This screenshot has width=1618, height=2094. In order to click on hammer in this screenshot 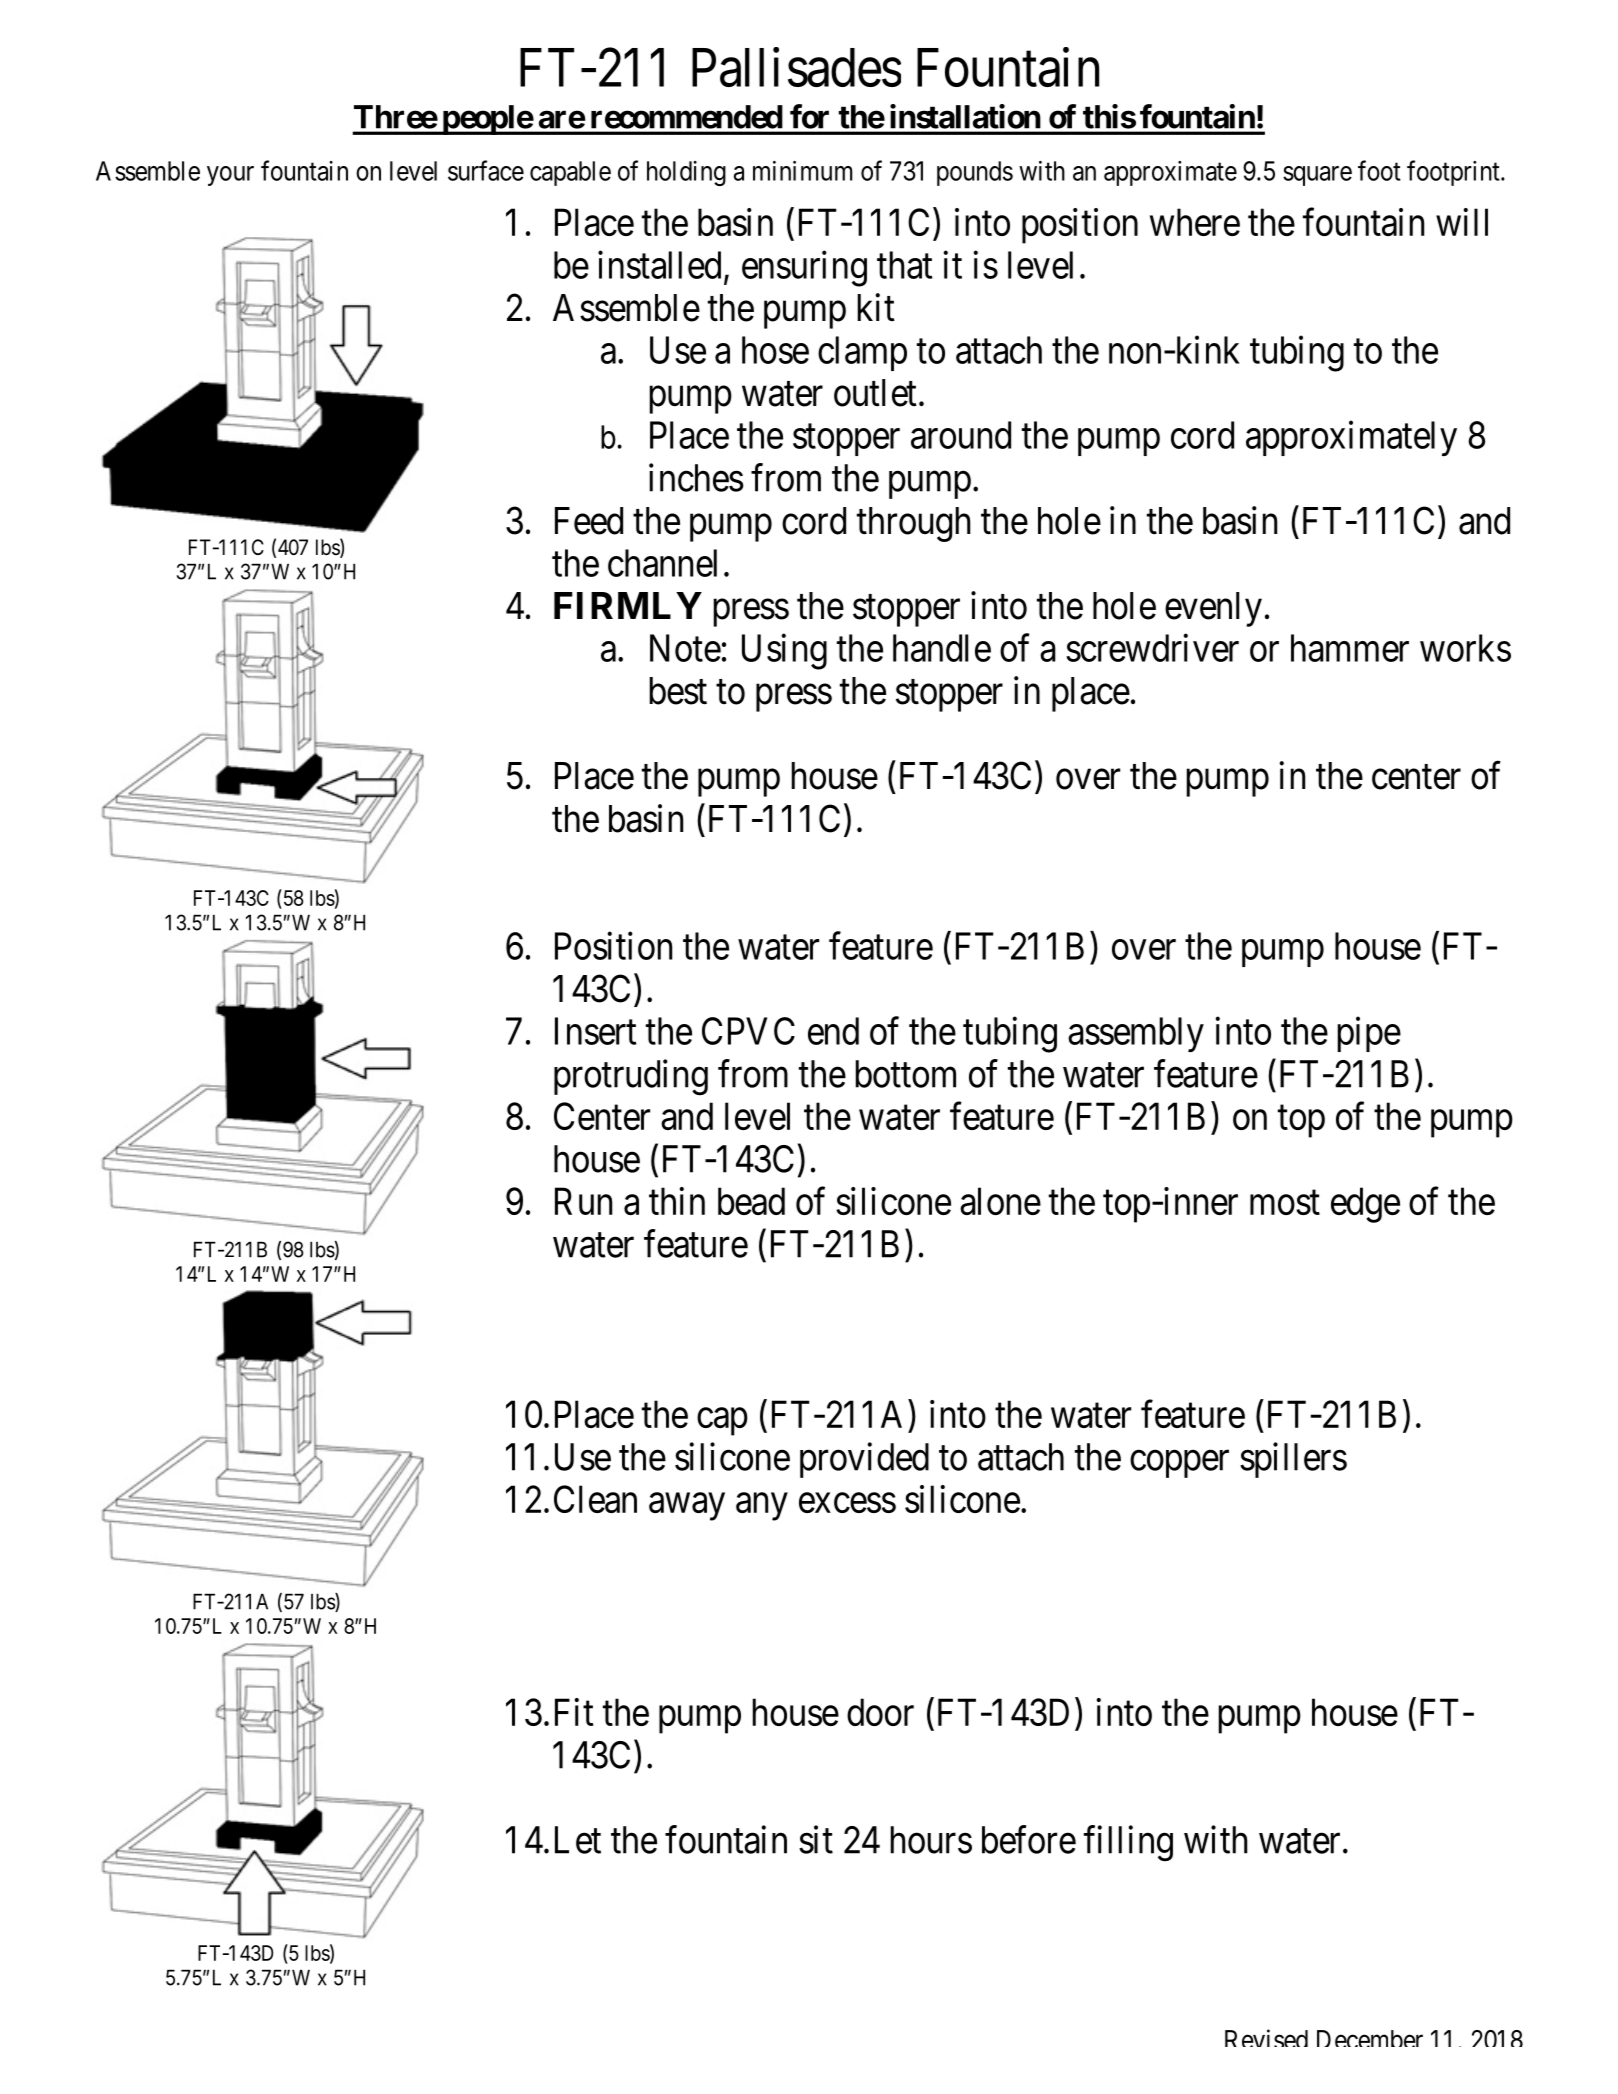, I will do `click(1350, 648)`.
